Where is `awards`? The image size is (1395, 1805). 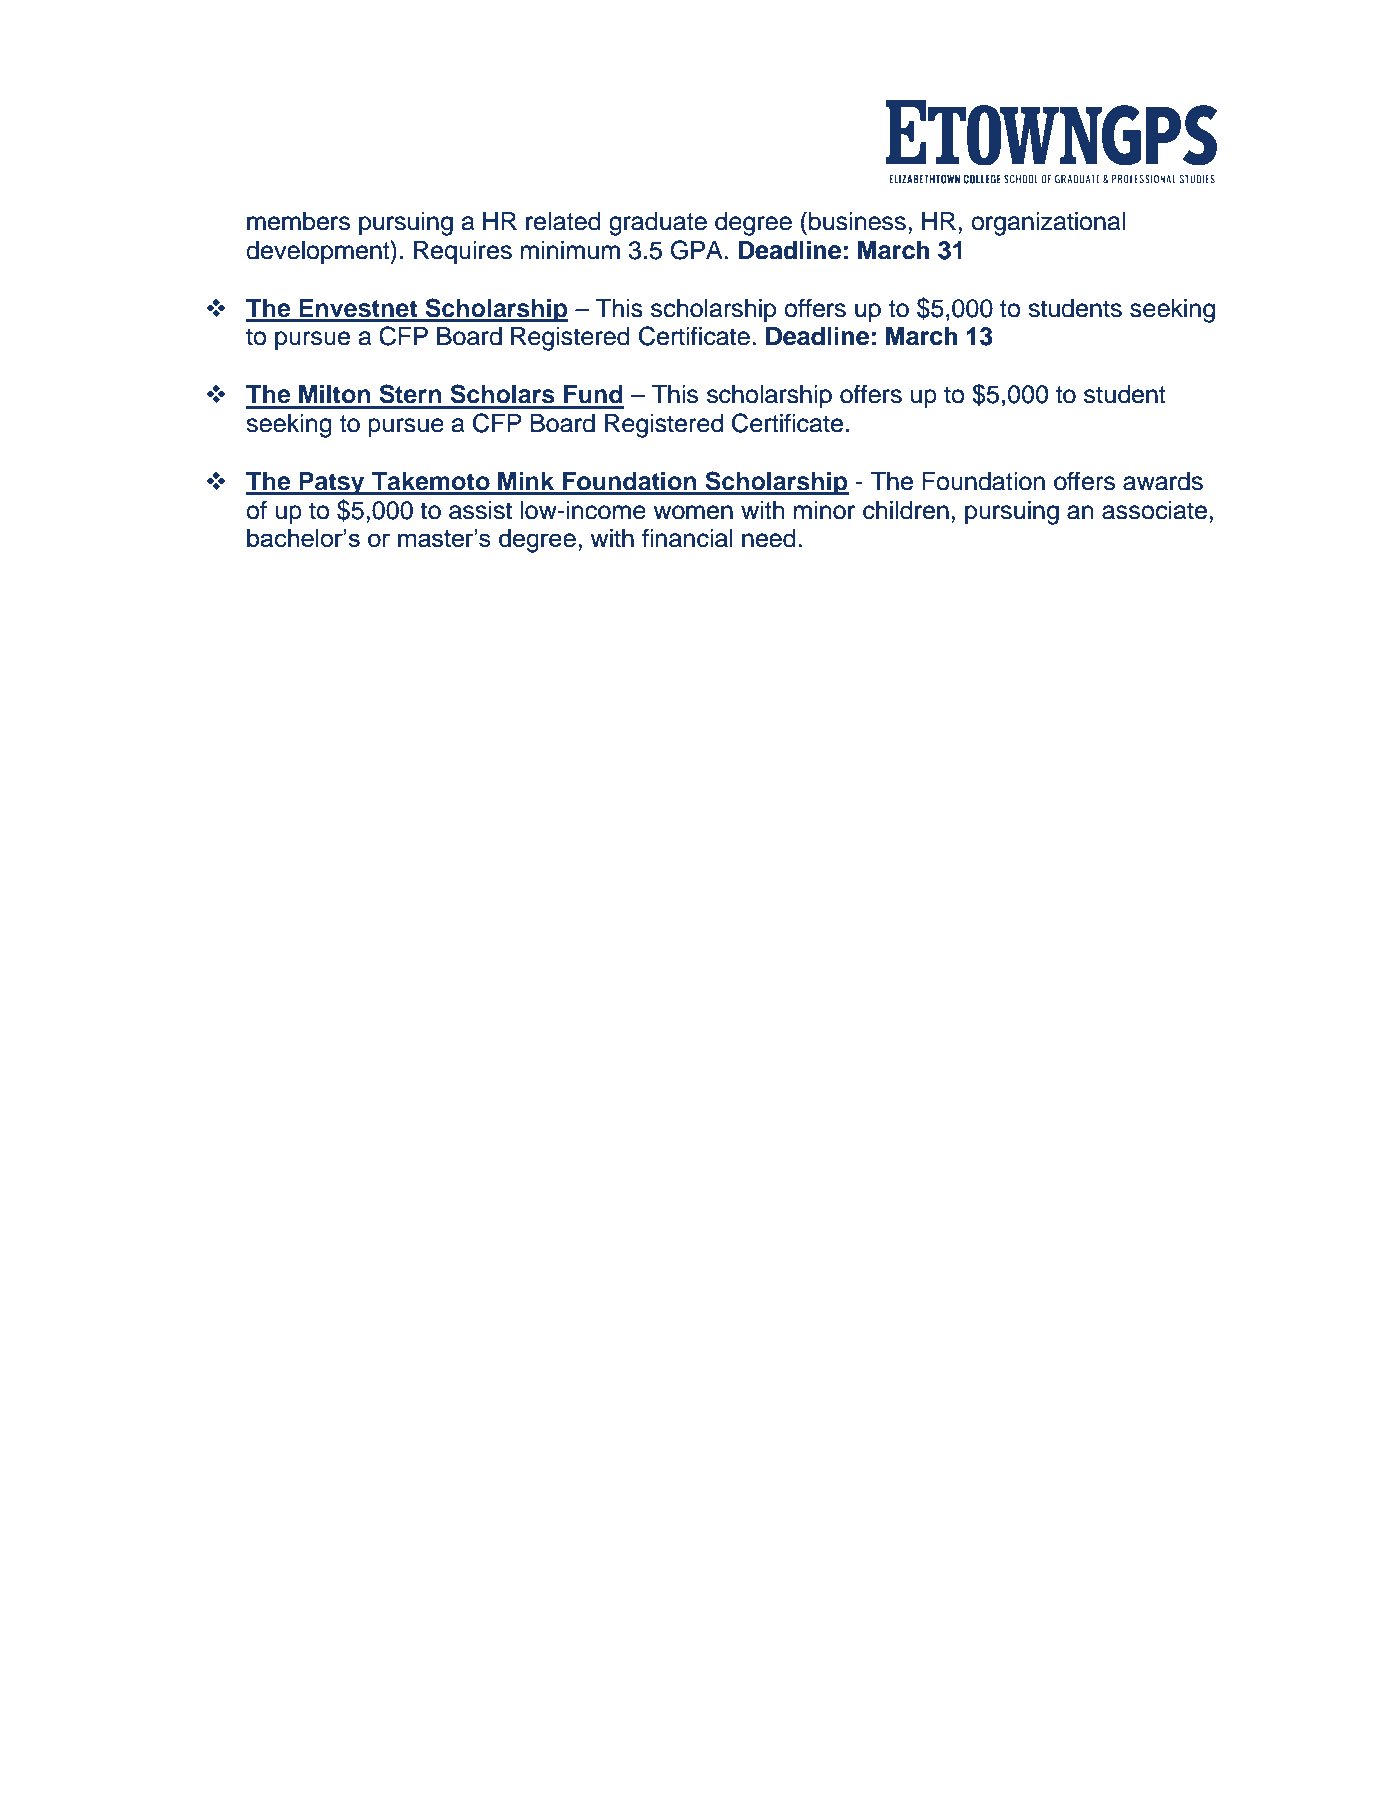 awards is located at coordinates (1163, 481).
